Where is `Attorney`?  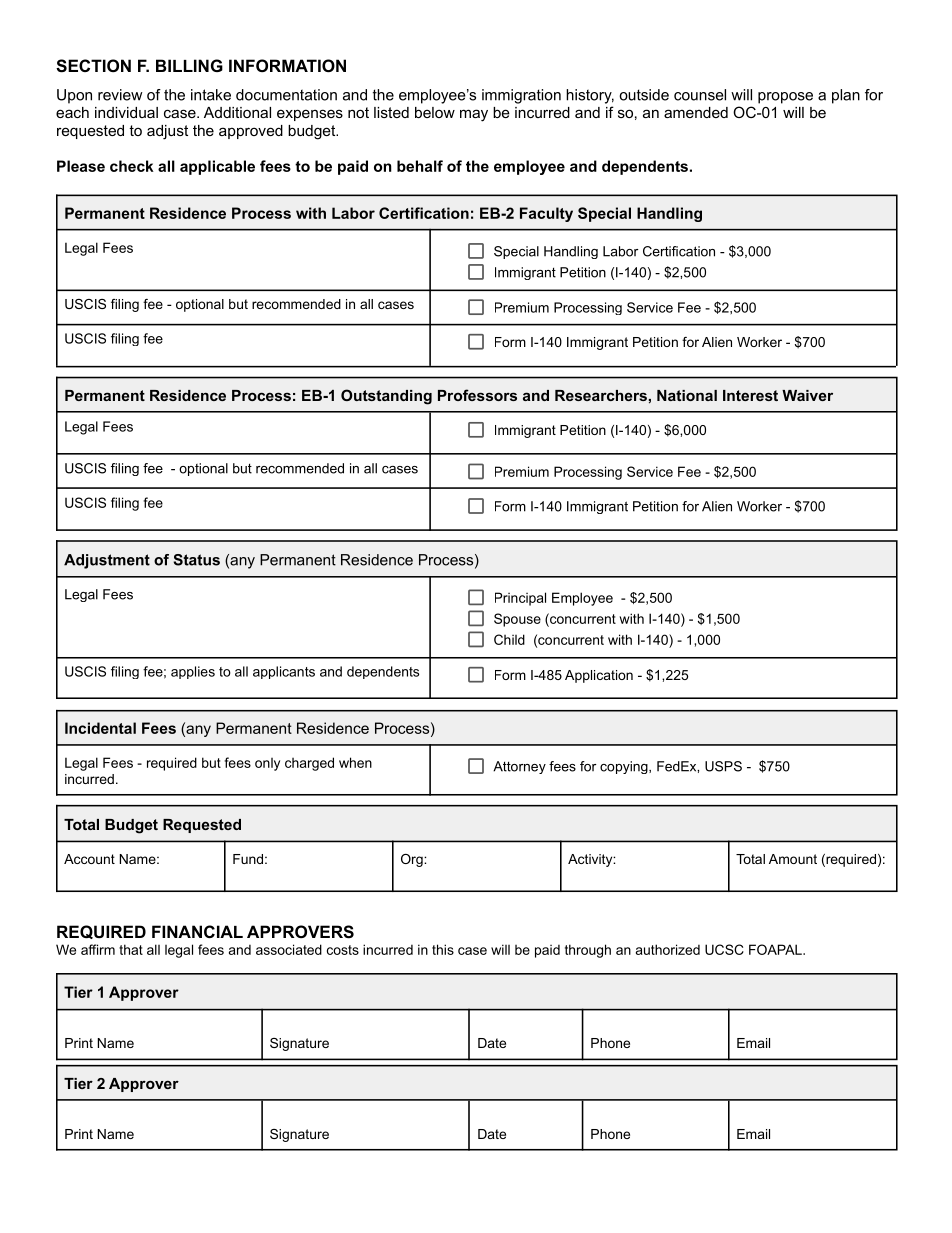 Attorney is located at coordinates (519, 767).
